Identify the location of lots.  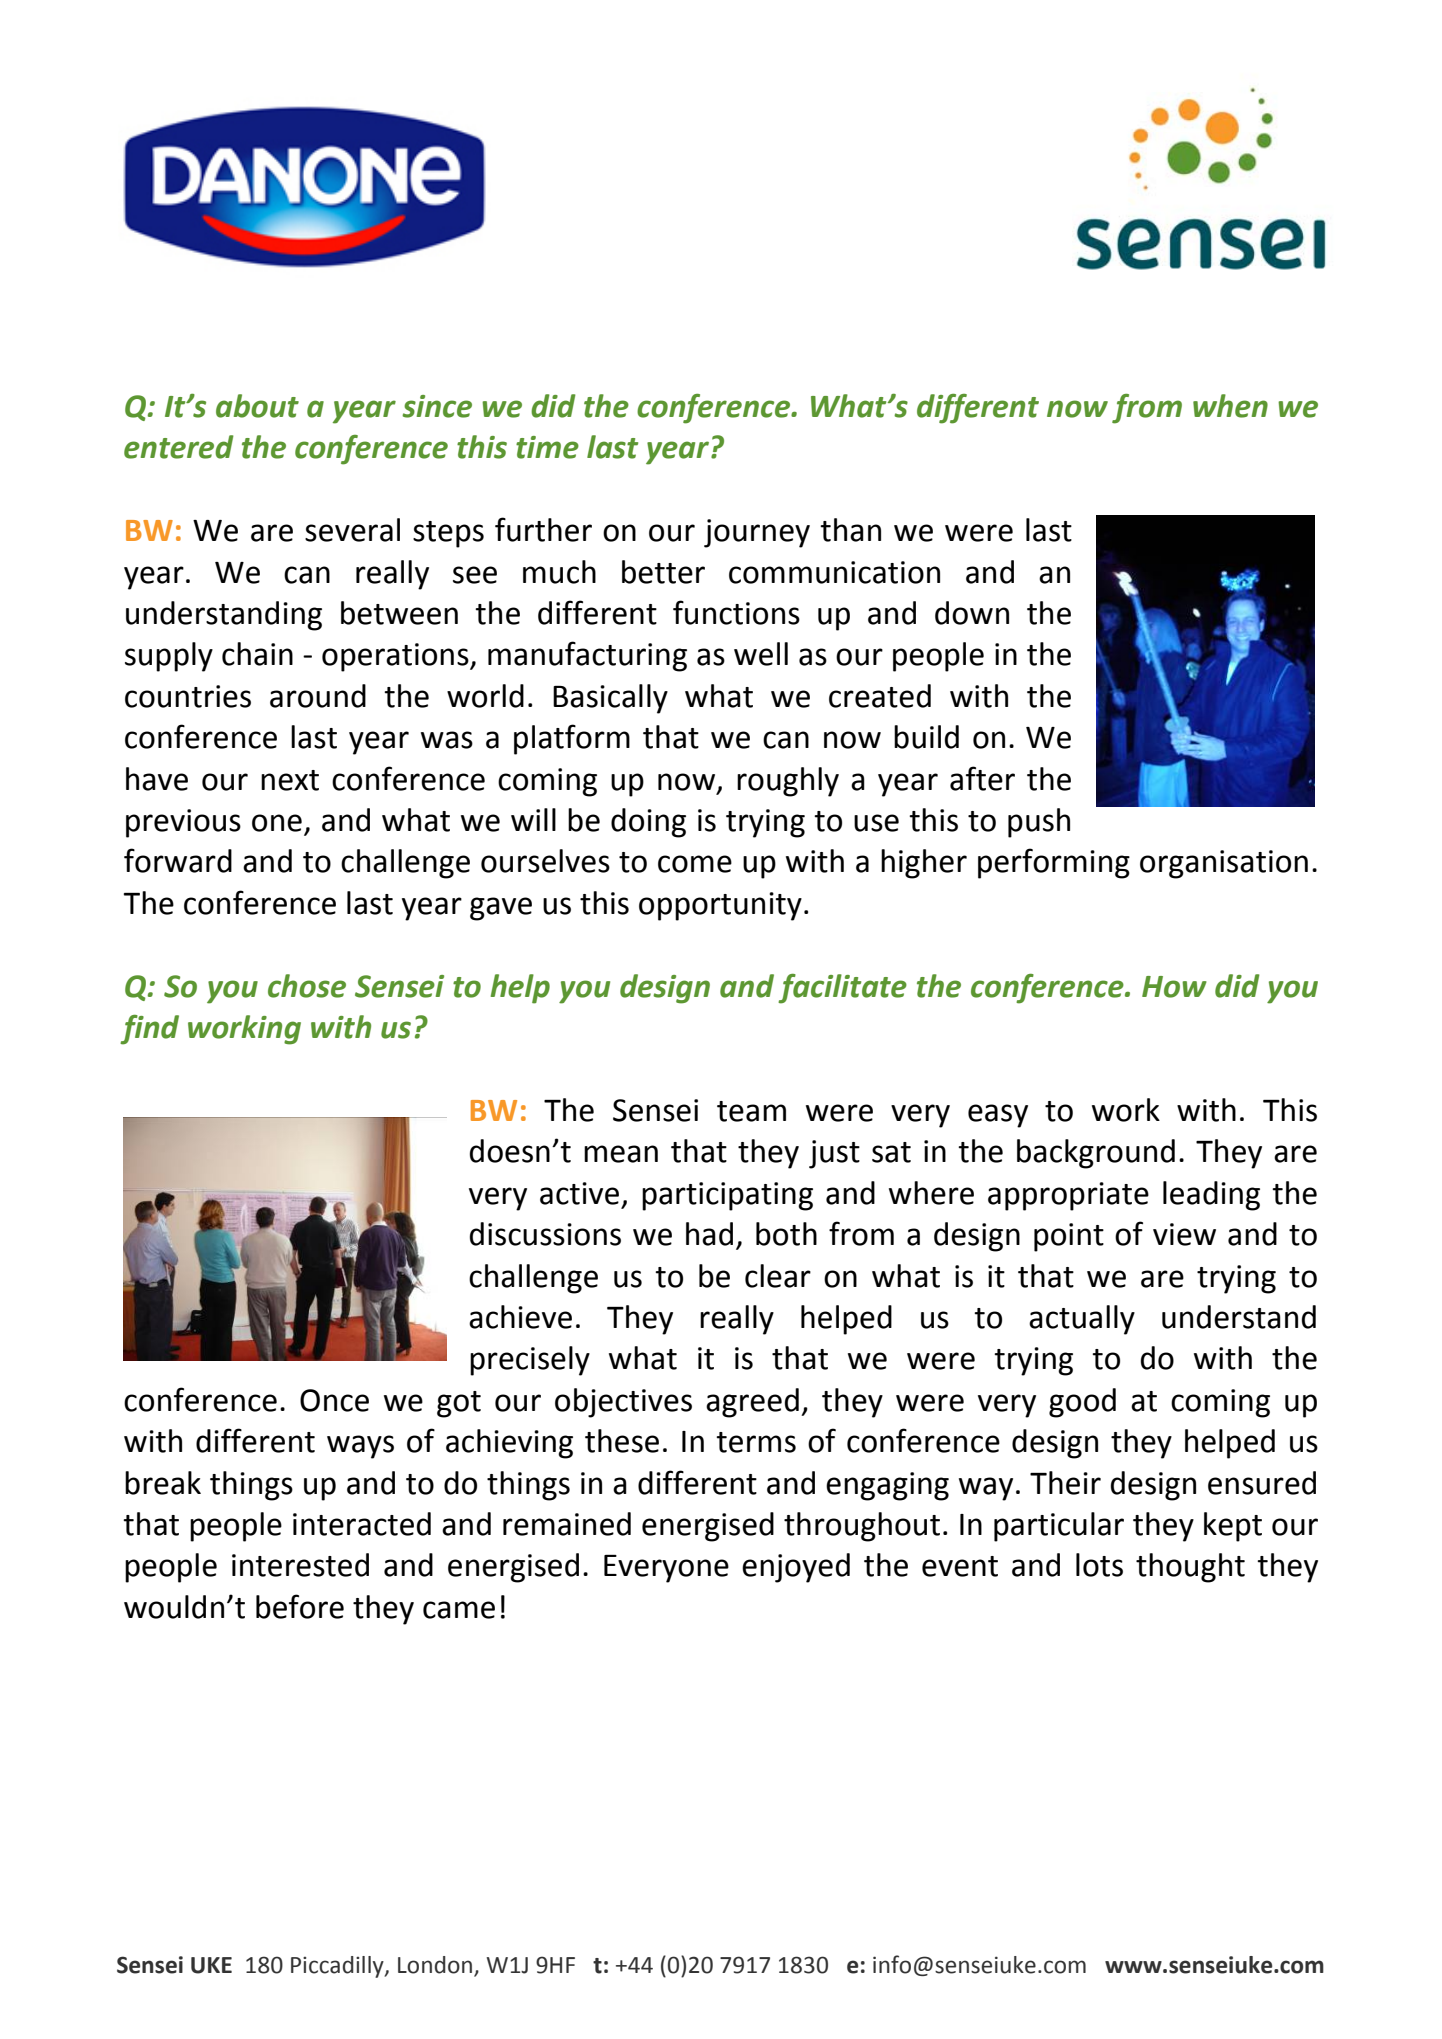
(1099, 1565).
